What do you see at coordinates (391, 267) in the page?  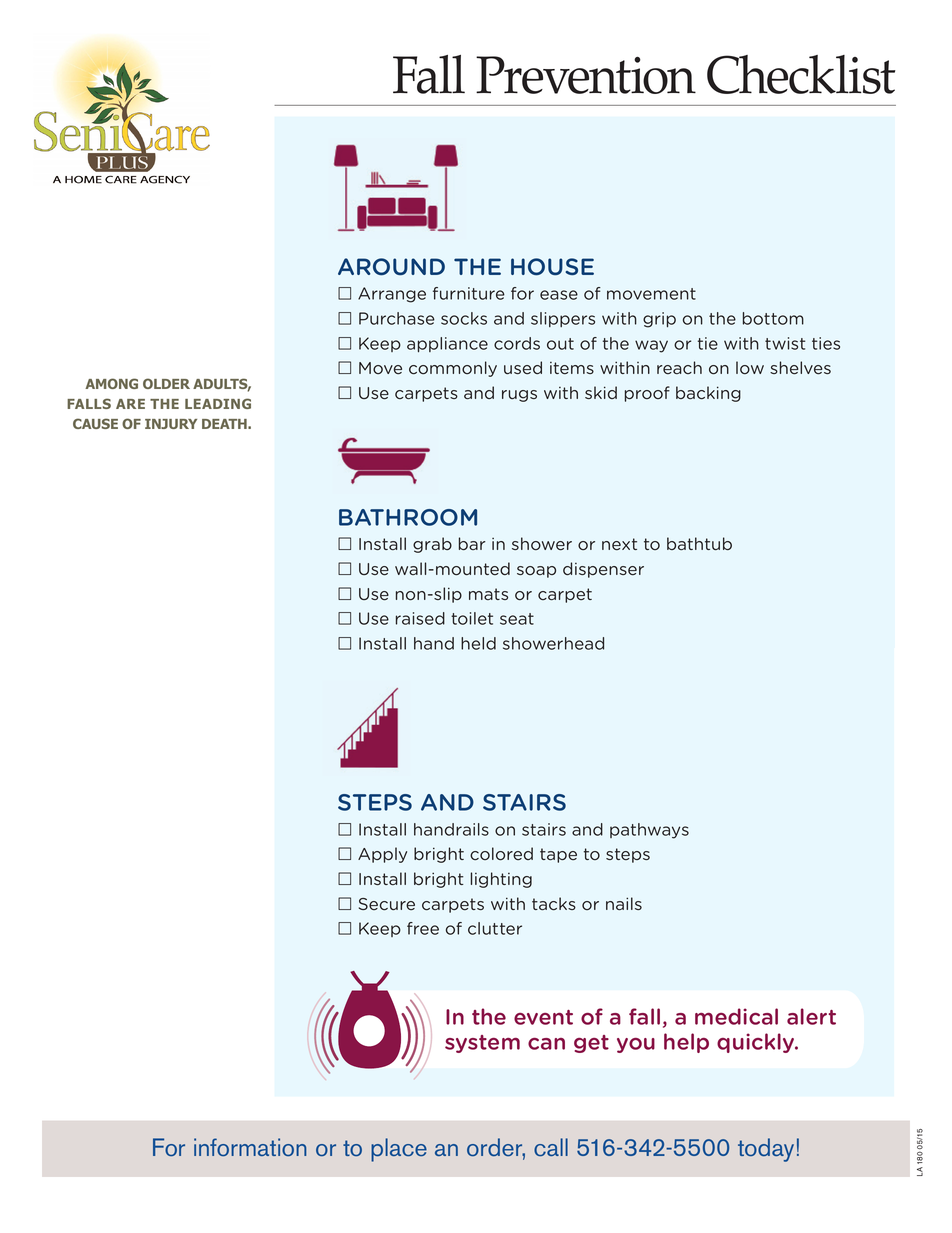 I see `AROUND` at bounding box center [391, 267].
